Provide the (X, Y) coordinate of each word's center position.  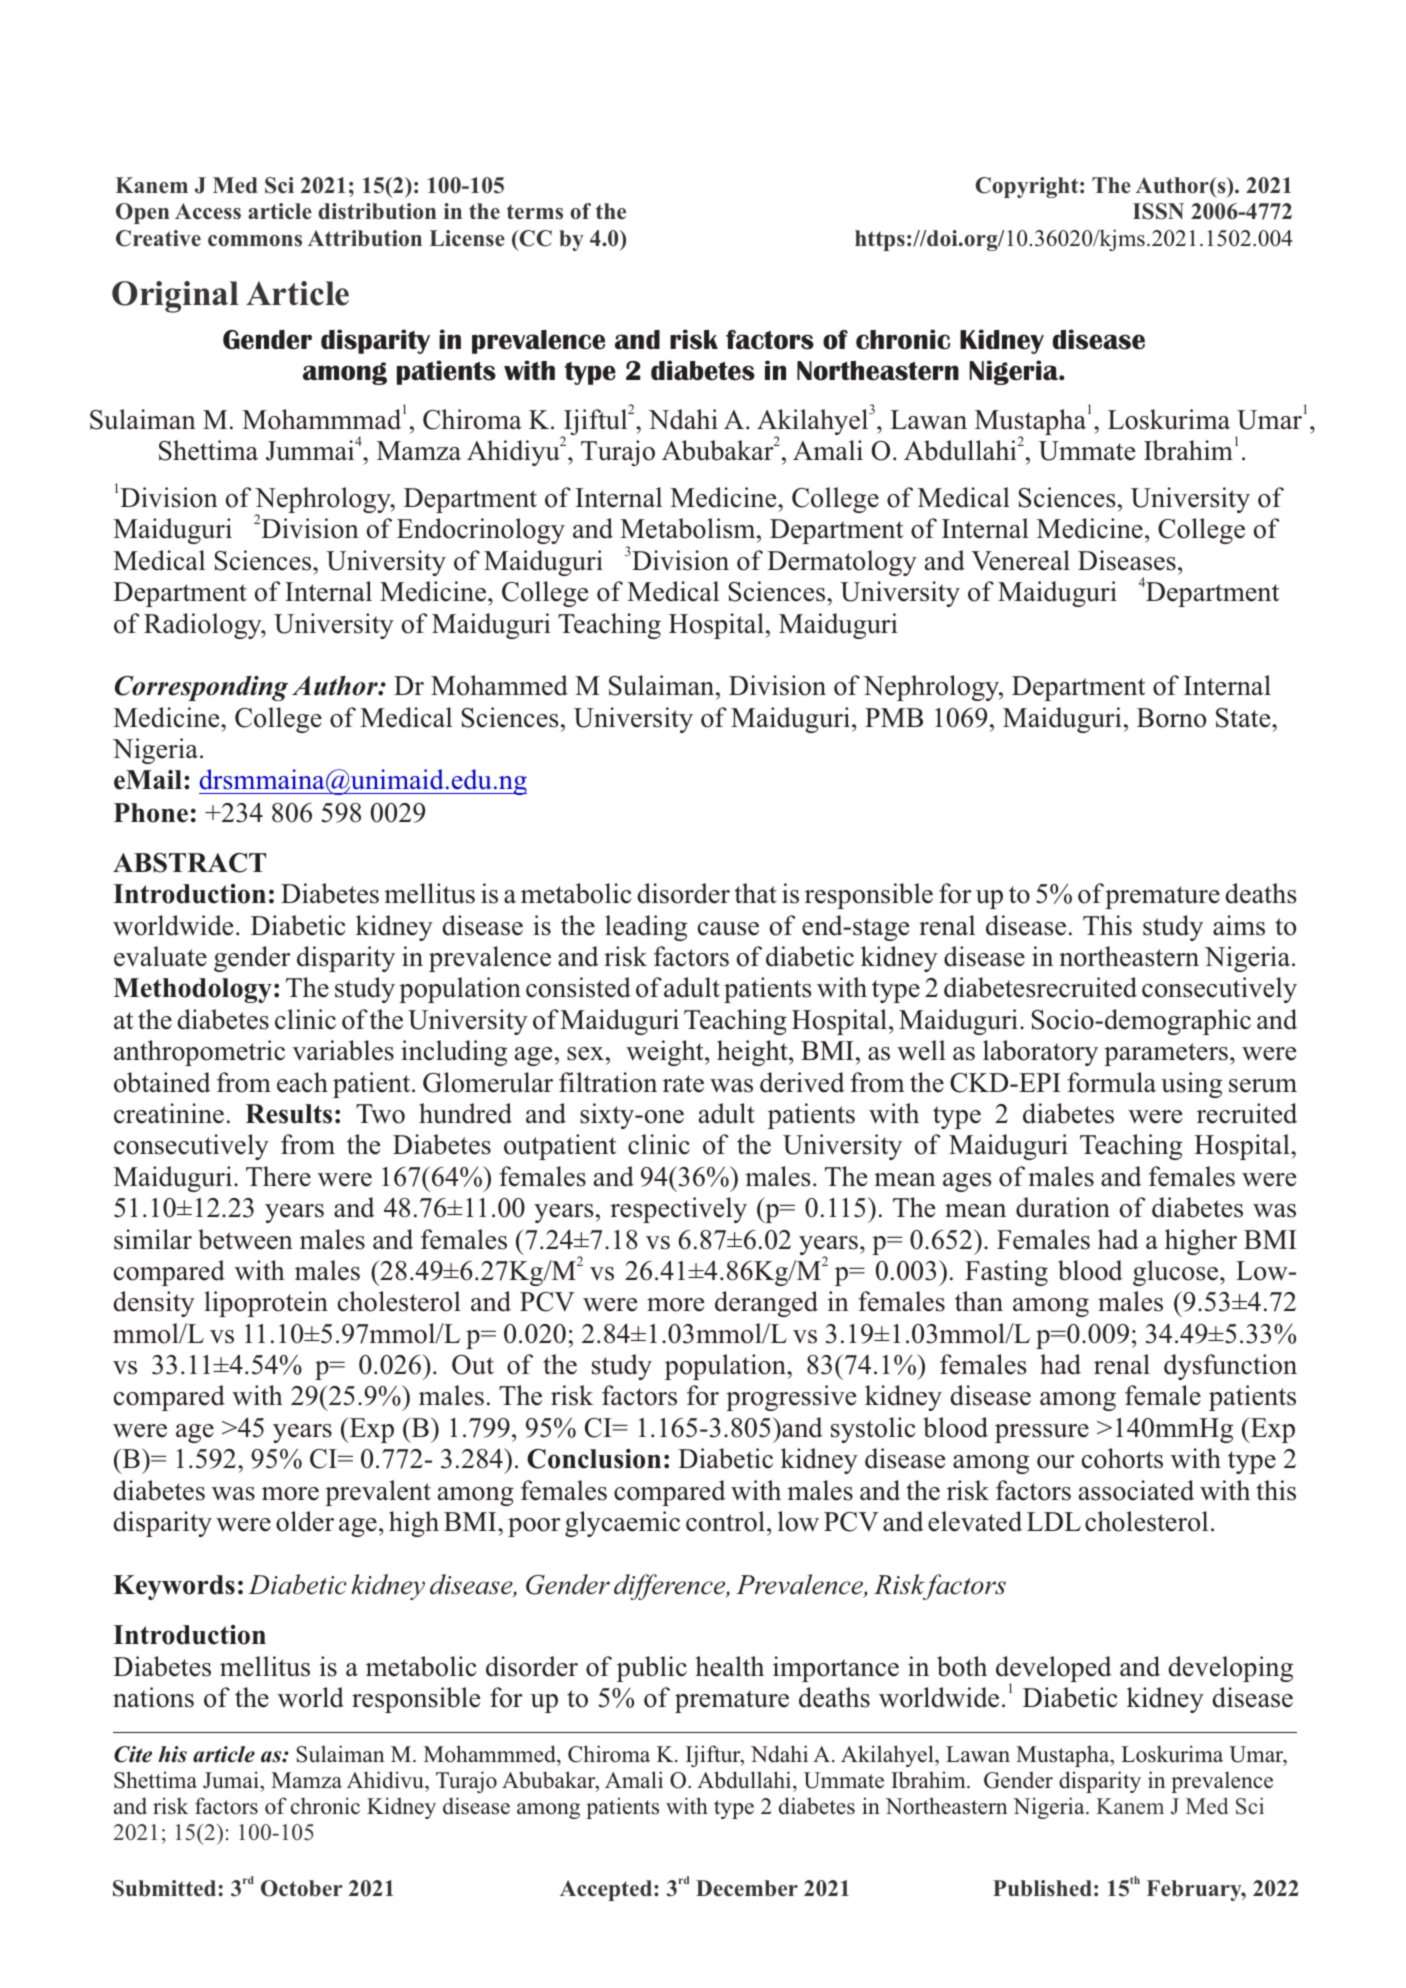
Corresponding (201, 688)
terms (535, 212)
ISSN (1158, 211)
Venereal (1020, 560)
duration (1063, 1207)
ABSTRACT (189, 863)
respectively (678, 1210)
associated (1136, 1490)
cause (728, 929)
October (302, 1888)
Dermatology (842, 563)
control (727, 1521)
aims (1239, 925)
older (305, 1521)
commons (255, 241)
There (278, 1176)
